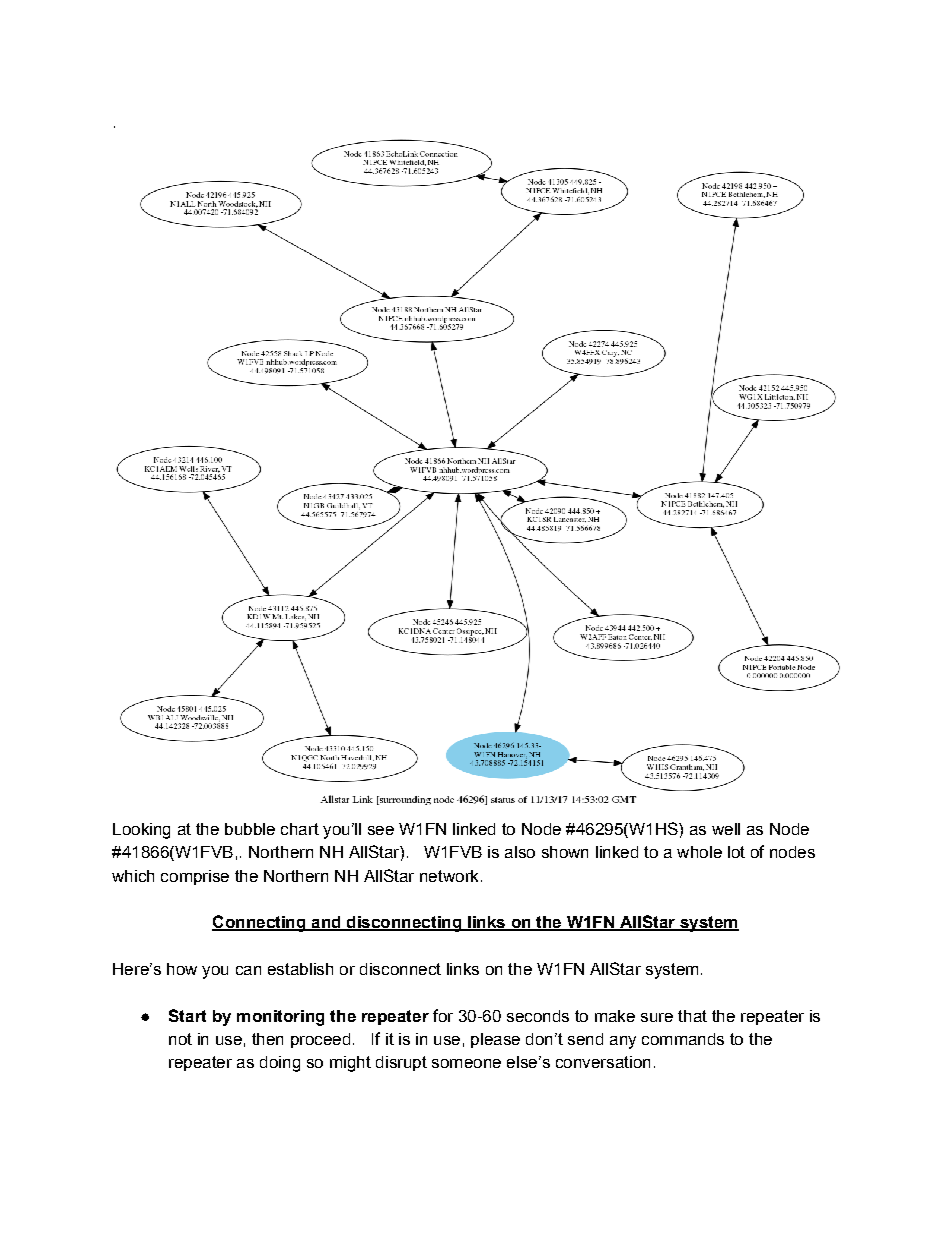 Image resolution: width=952 pixels, height=1233 pixels. Describe the element at coordinates (538, 1016) in the page. I see `seconds` at that location.
